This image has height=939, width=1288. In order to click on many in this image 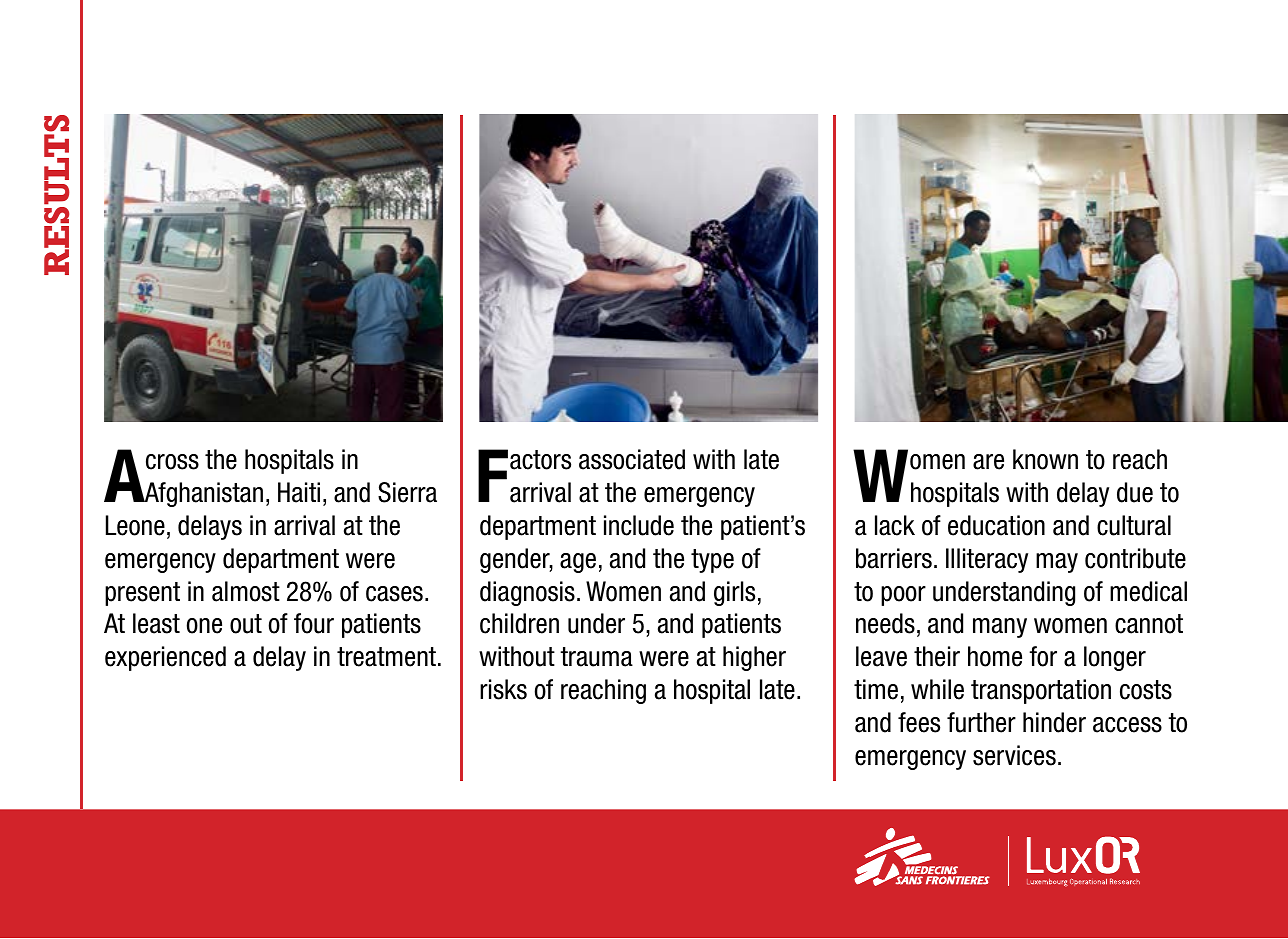, I will do `click(1000, 628)`.
